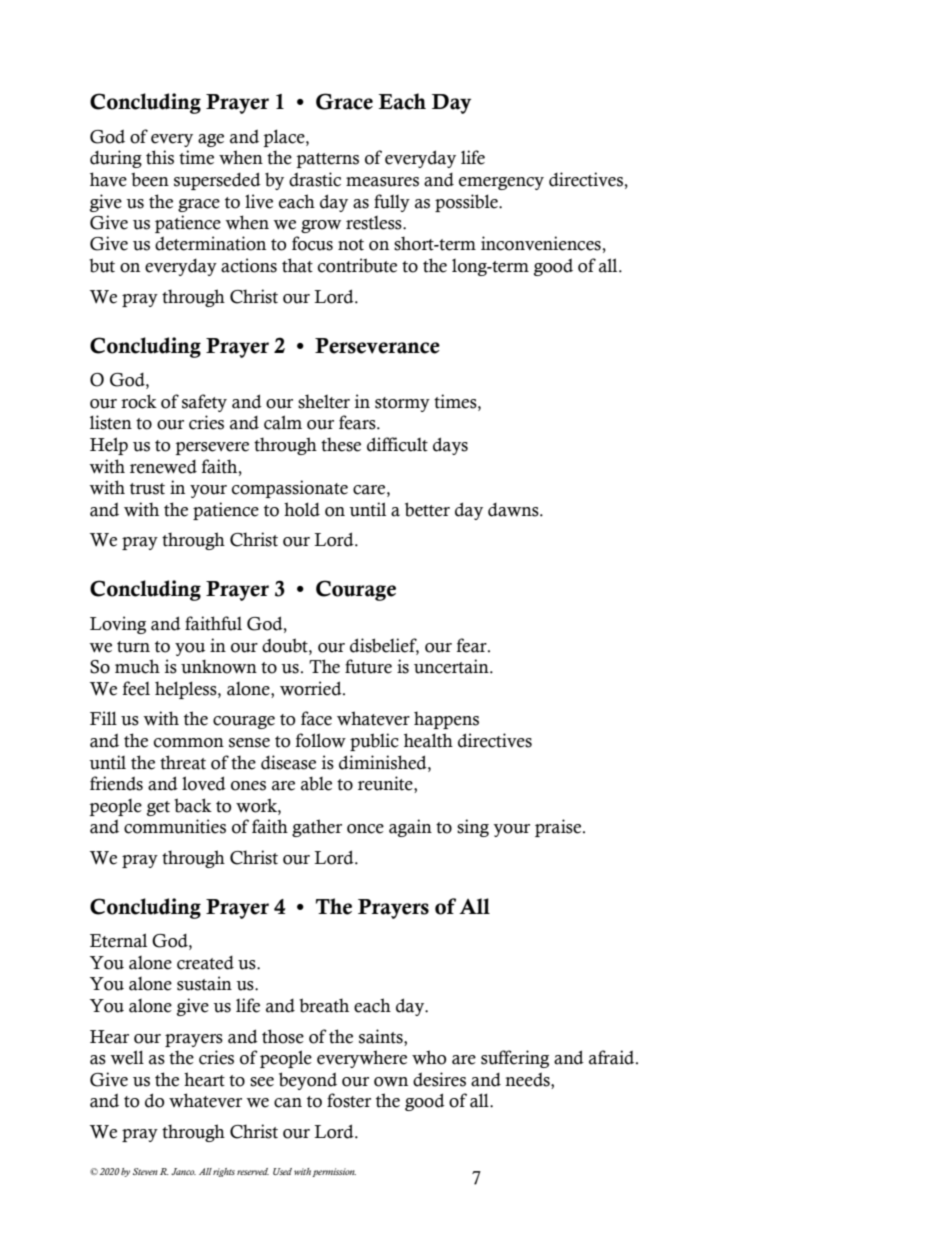 The width and height of the image is (952, 1233). I want to click on measures, so click(382, 182).
